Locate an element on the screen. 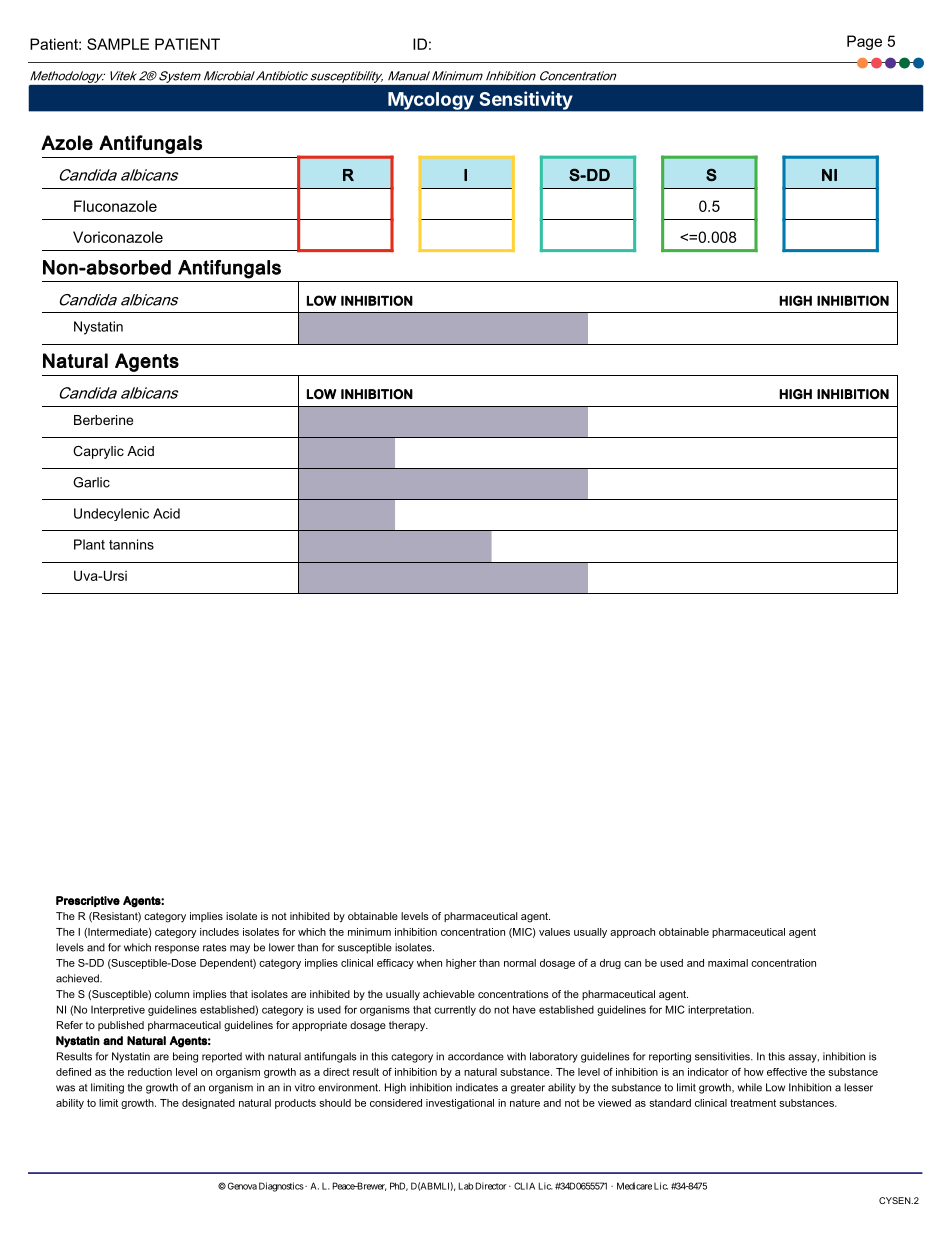 The width and height of the screenshot is (952, 1233). designated is located at coordinates (208, 1104).
